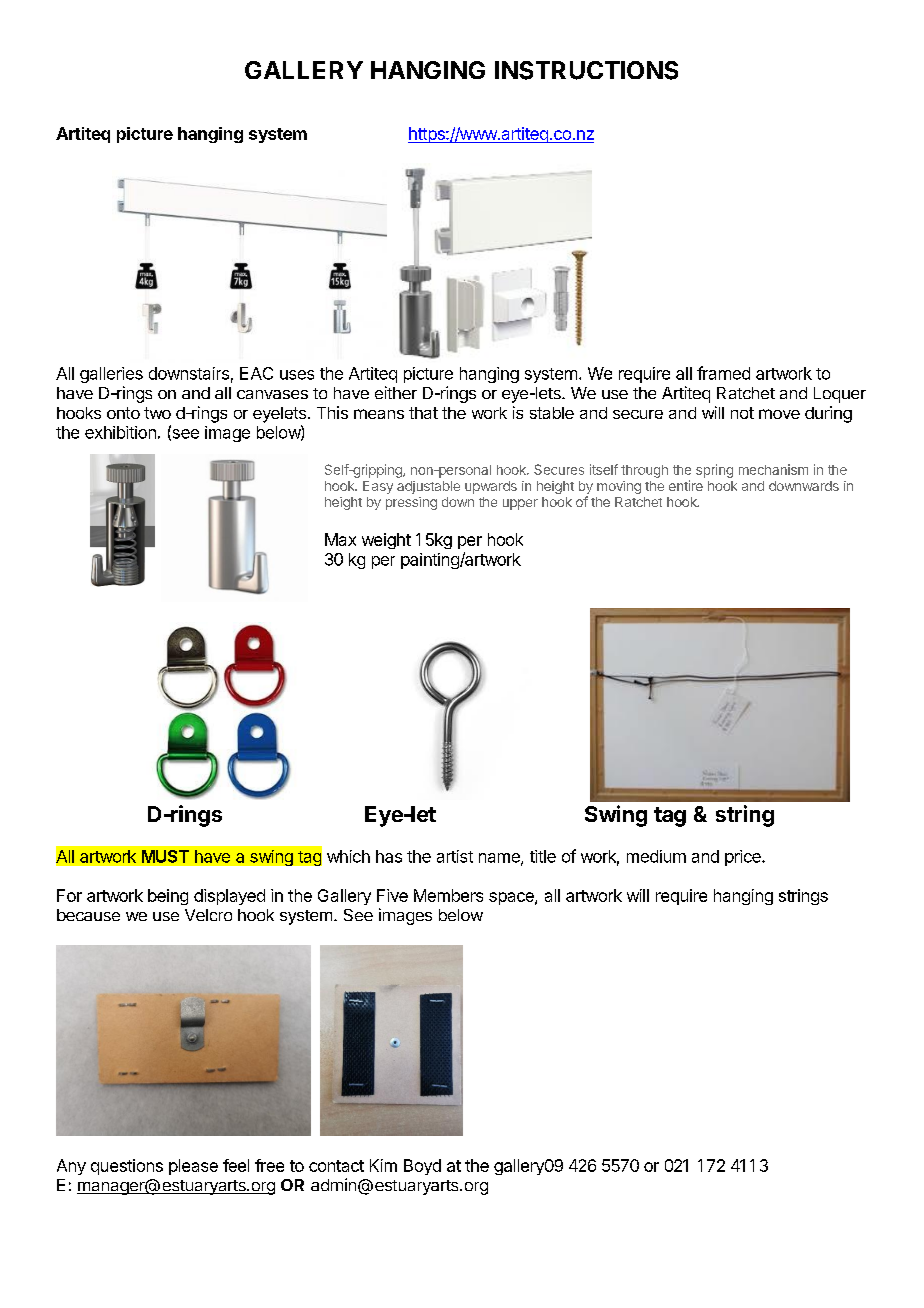  What do you see at coordinates (165, 856) in the image?
I see `MUST` at bounding box center [165, 856].
